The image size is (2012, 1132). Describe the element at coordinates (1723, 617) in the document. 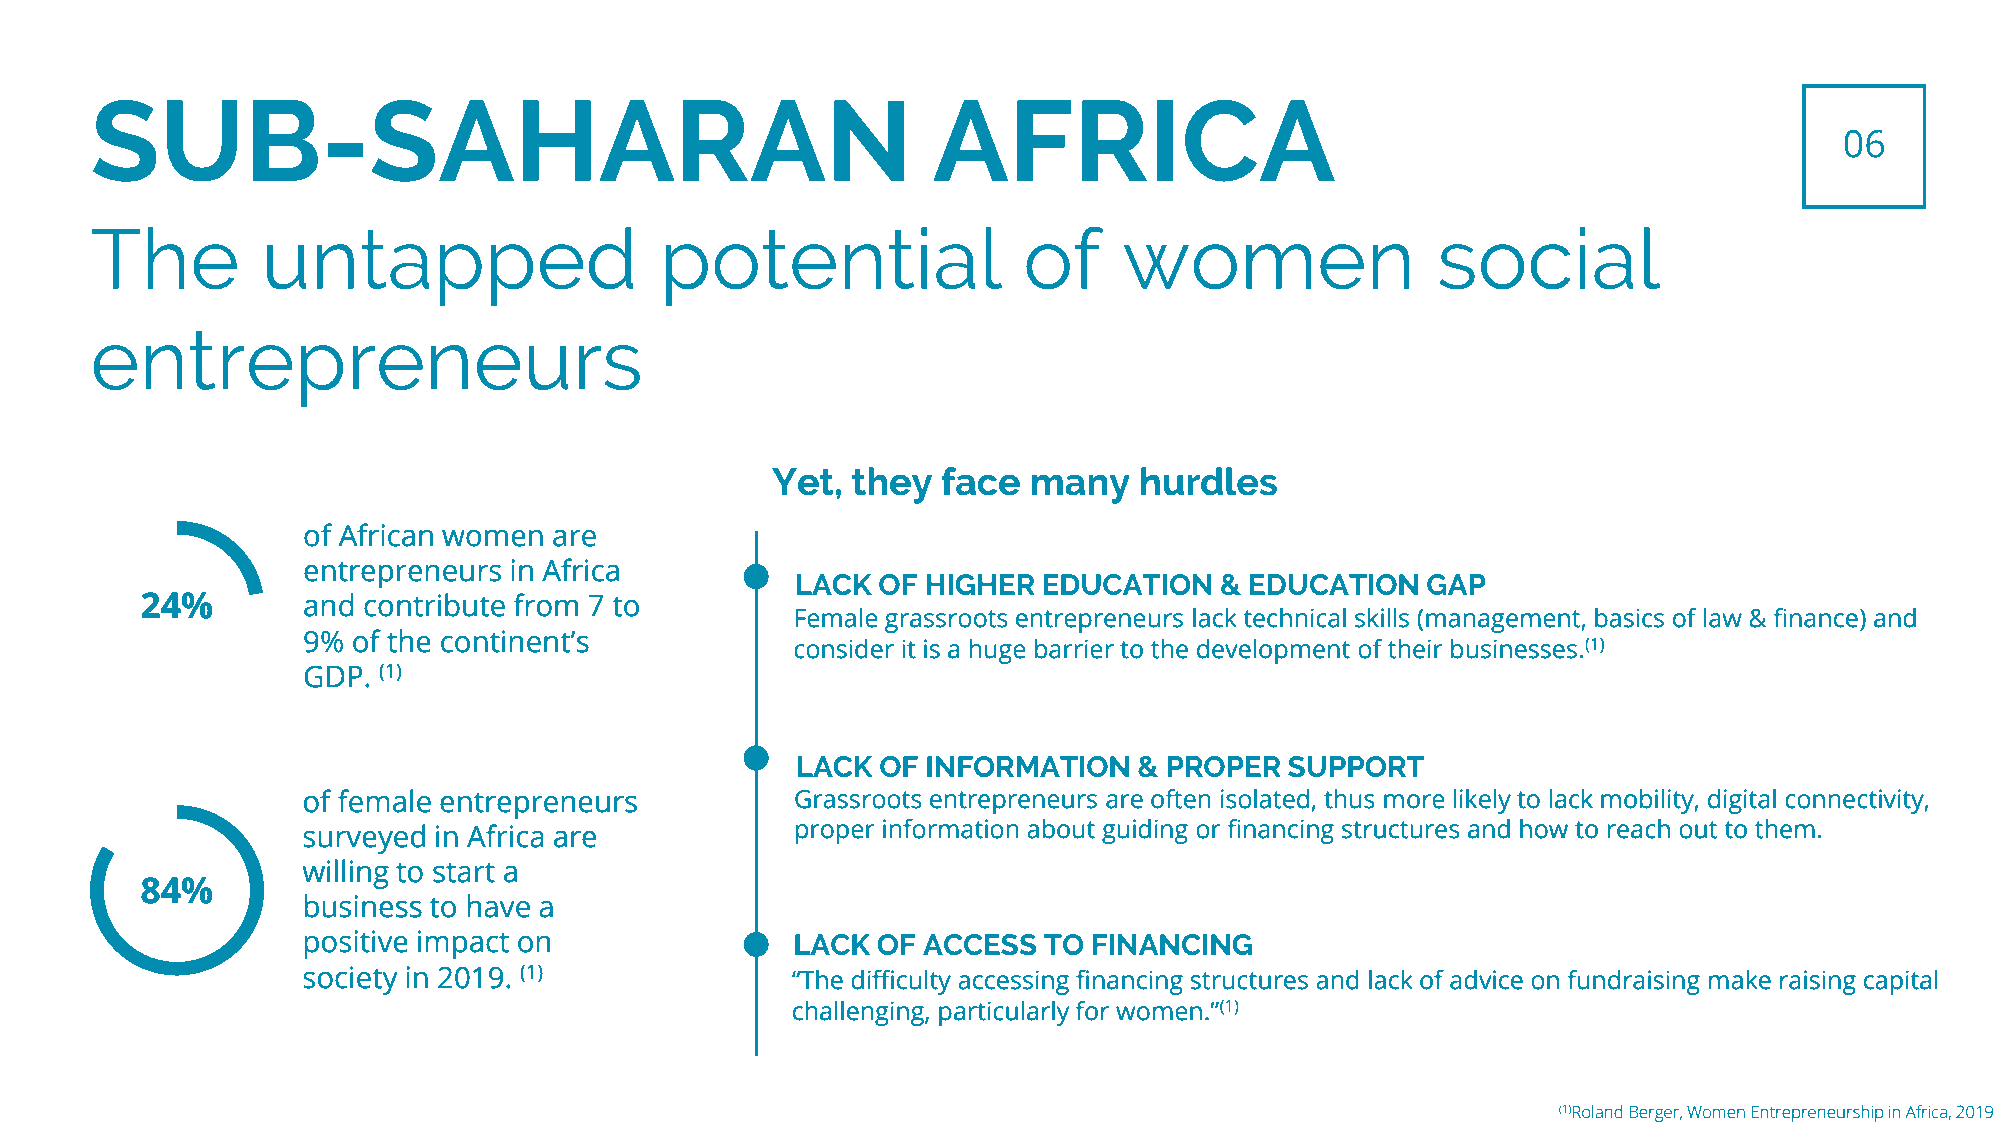

I see `law` at that location.
